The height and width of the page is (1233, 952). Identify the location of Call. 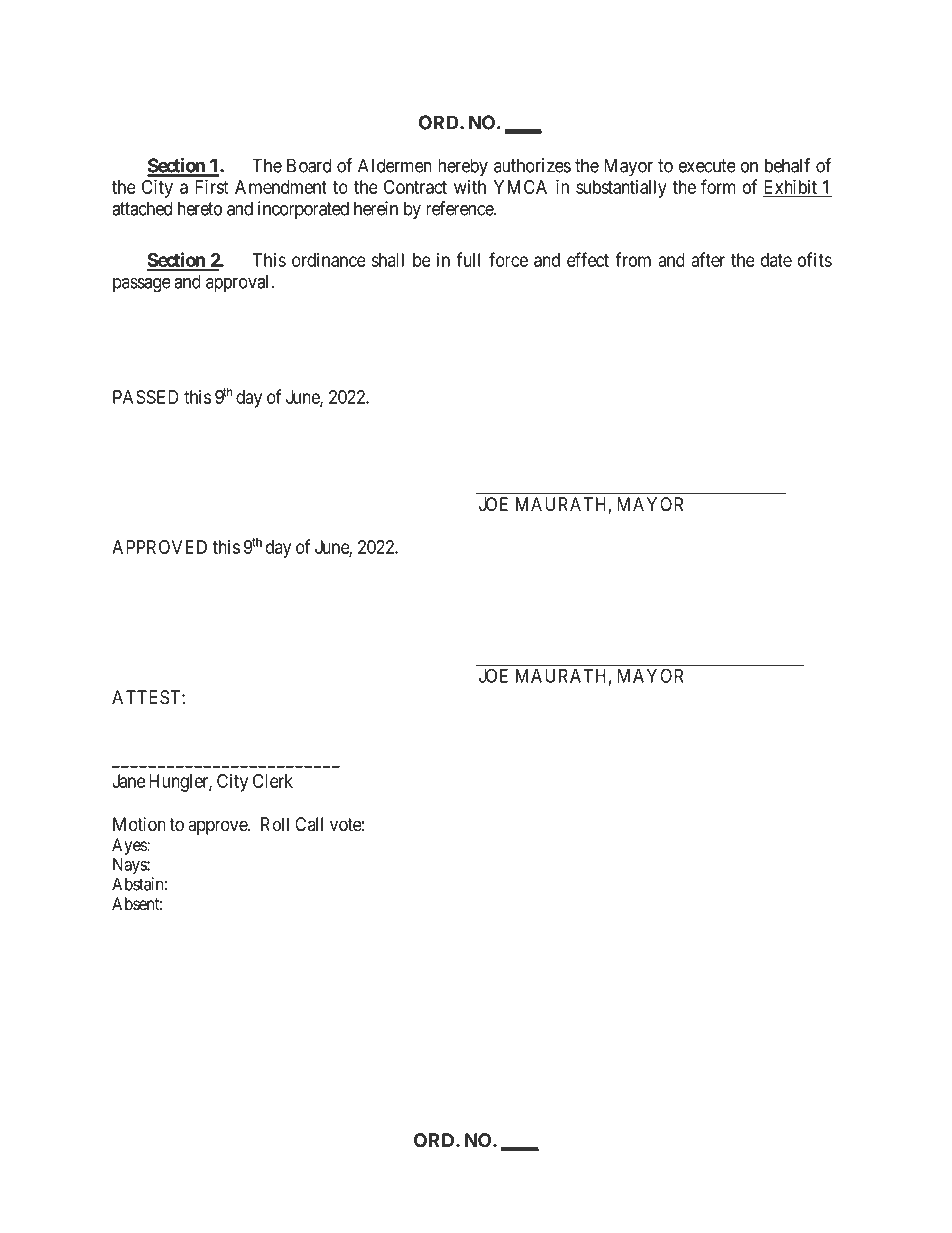
(309, 824).
